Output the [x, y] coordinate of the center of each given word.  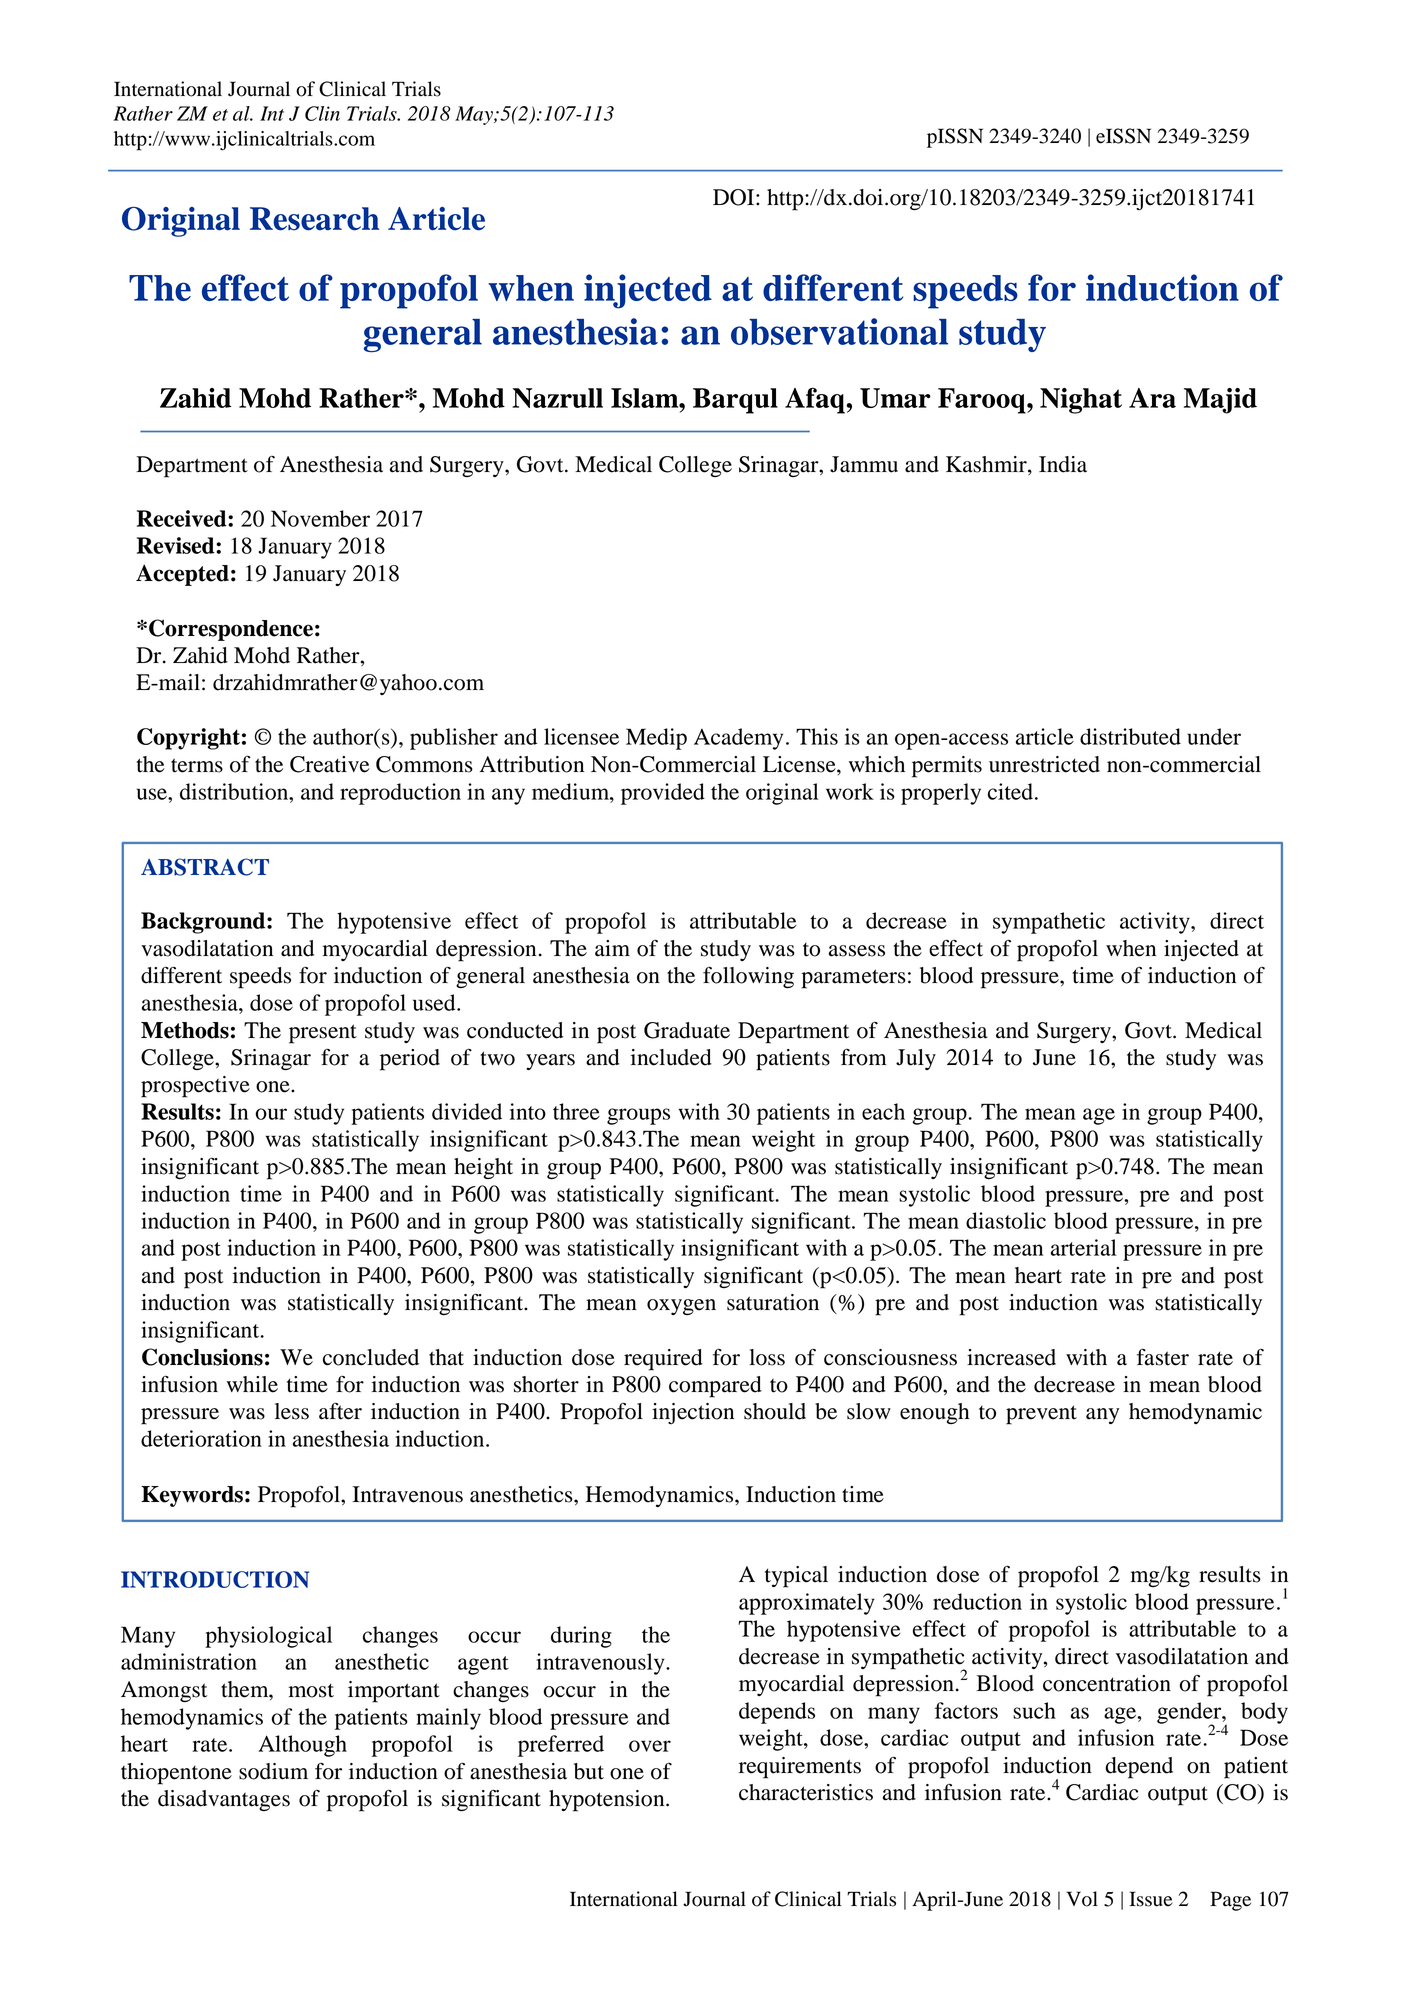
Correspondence [231, 630]
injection [693, 1413]
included [671, 1057]
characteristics [806, 1792]
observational [839, 331]
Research [314, 219]
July [916, 1059]
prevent [1041, 1415]
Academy [738, 739]
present [323, 1034]
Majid [1220, 401]
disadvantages [224, 1800]
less [292, 1411]
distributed [1130, 736]
